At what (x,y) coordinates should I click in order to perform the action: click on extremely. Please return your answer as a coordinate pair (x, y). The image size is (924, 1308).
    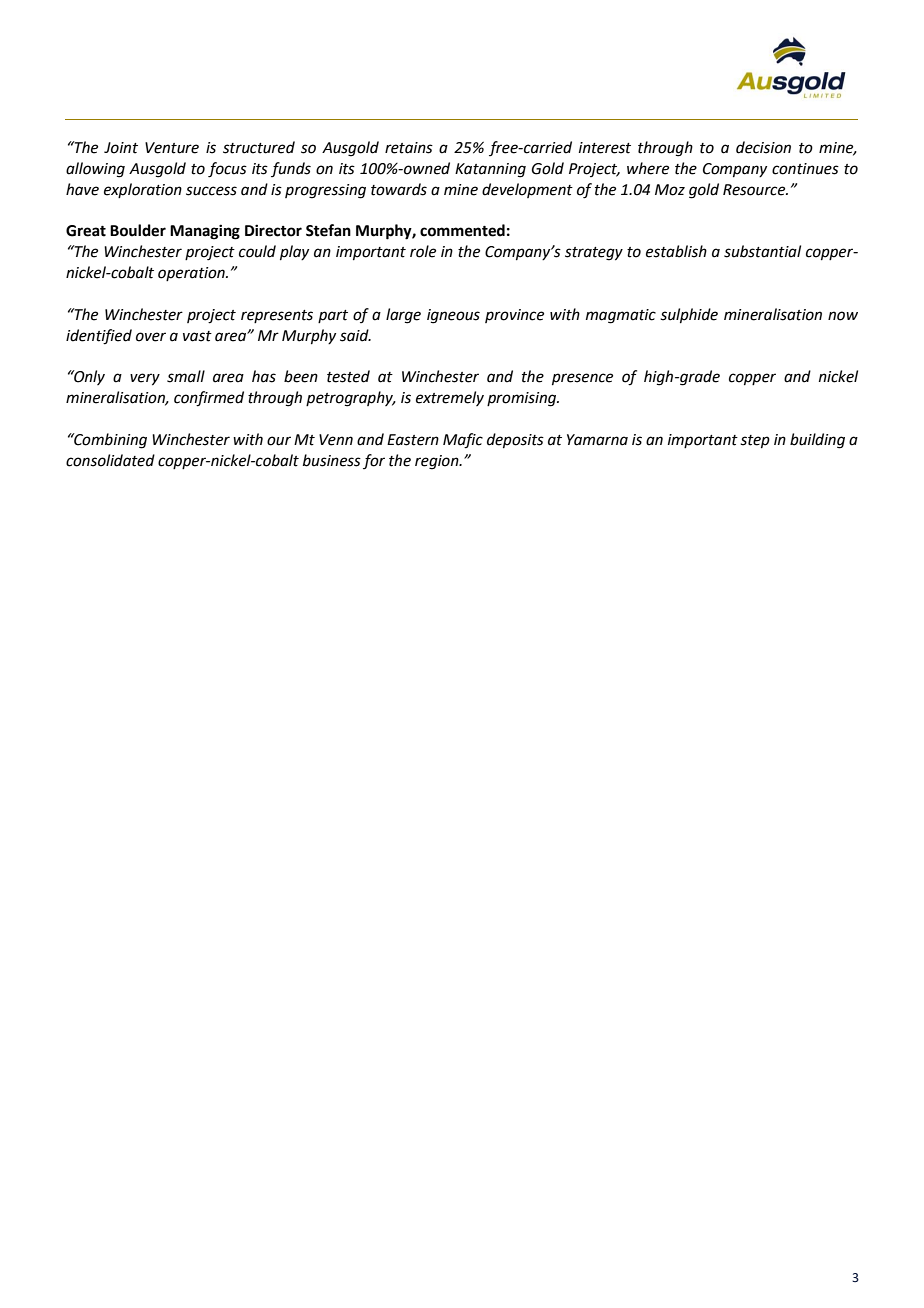
    Looking at the image, I should click on (450, 398).
